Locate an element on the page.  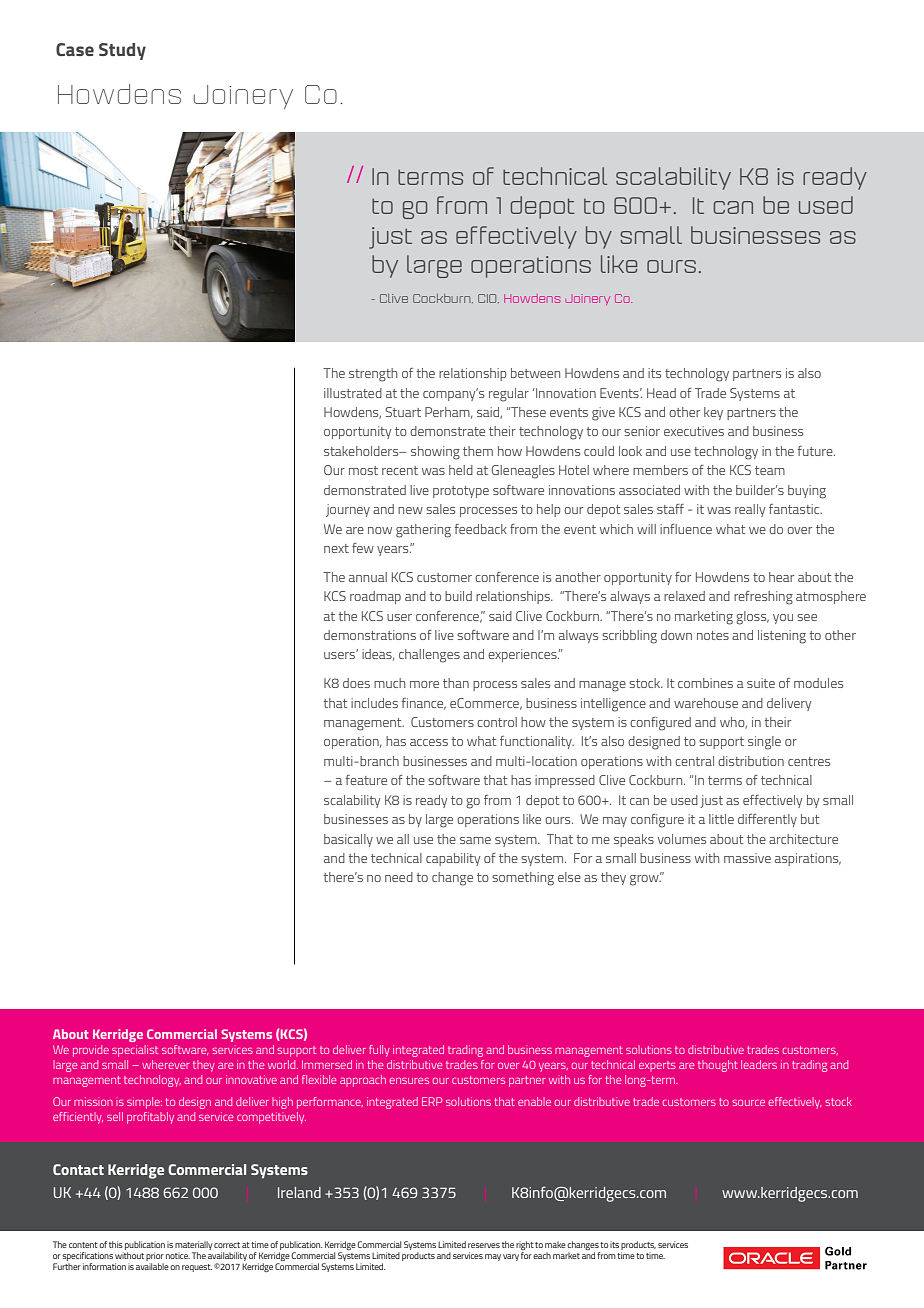
basically is located at coordinates (348, 840).
